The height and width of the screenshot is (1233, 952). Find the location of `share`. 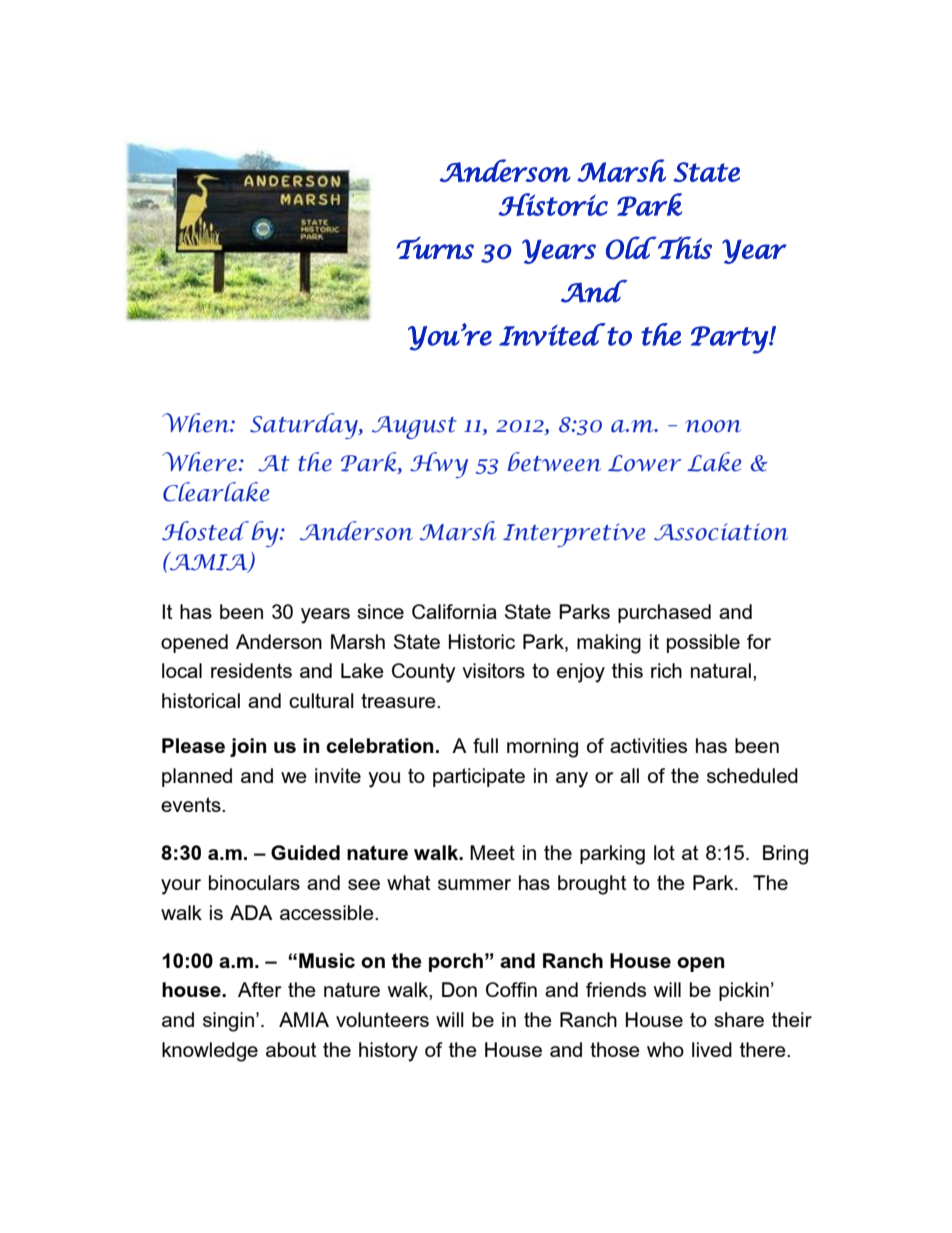

share is located at coordinates (739, 1019).
